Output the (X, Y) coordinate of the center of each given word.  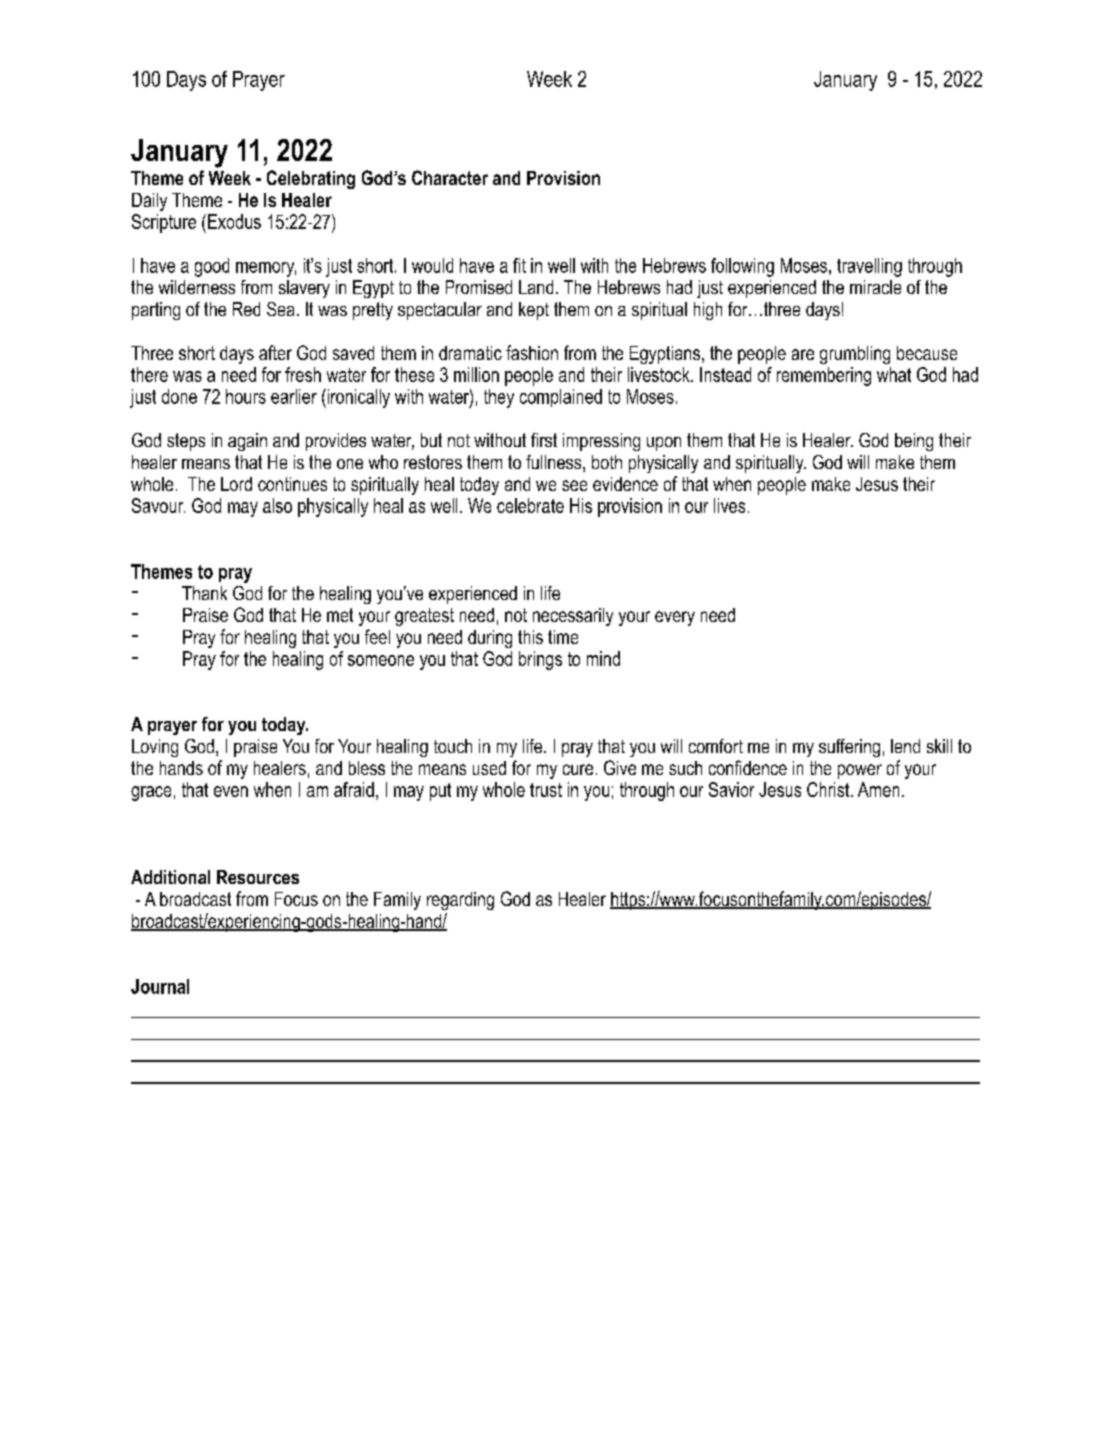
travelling (869, 267)
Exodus (234, 221)
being (914, 442)
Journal (160, 986)
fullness (555, 463)
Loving (155, 748)
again (247, 442)
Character (450, 177)
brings (540, 660)
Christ (829, 789)
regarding (460, 901)
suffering (849, 748)
